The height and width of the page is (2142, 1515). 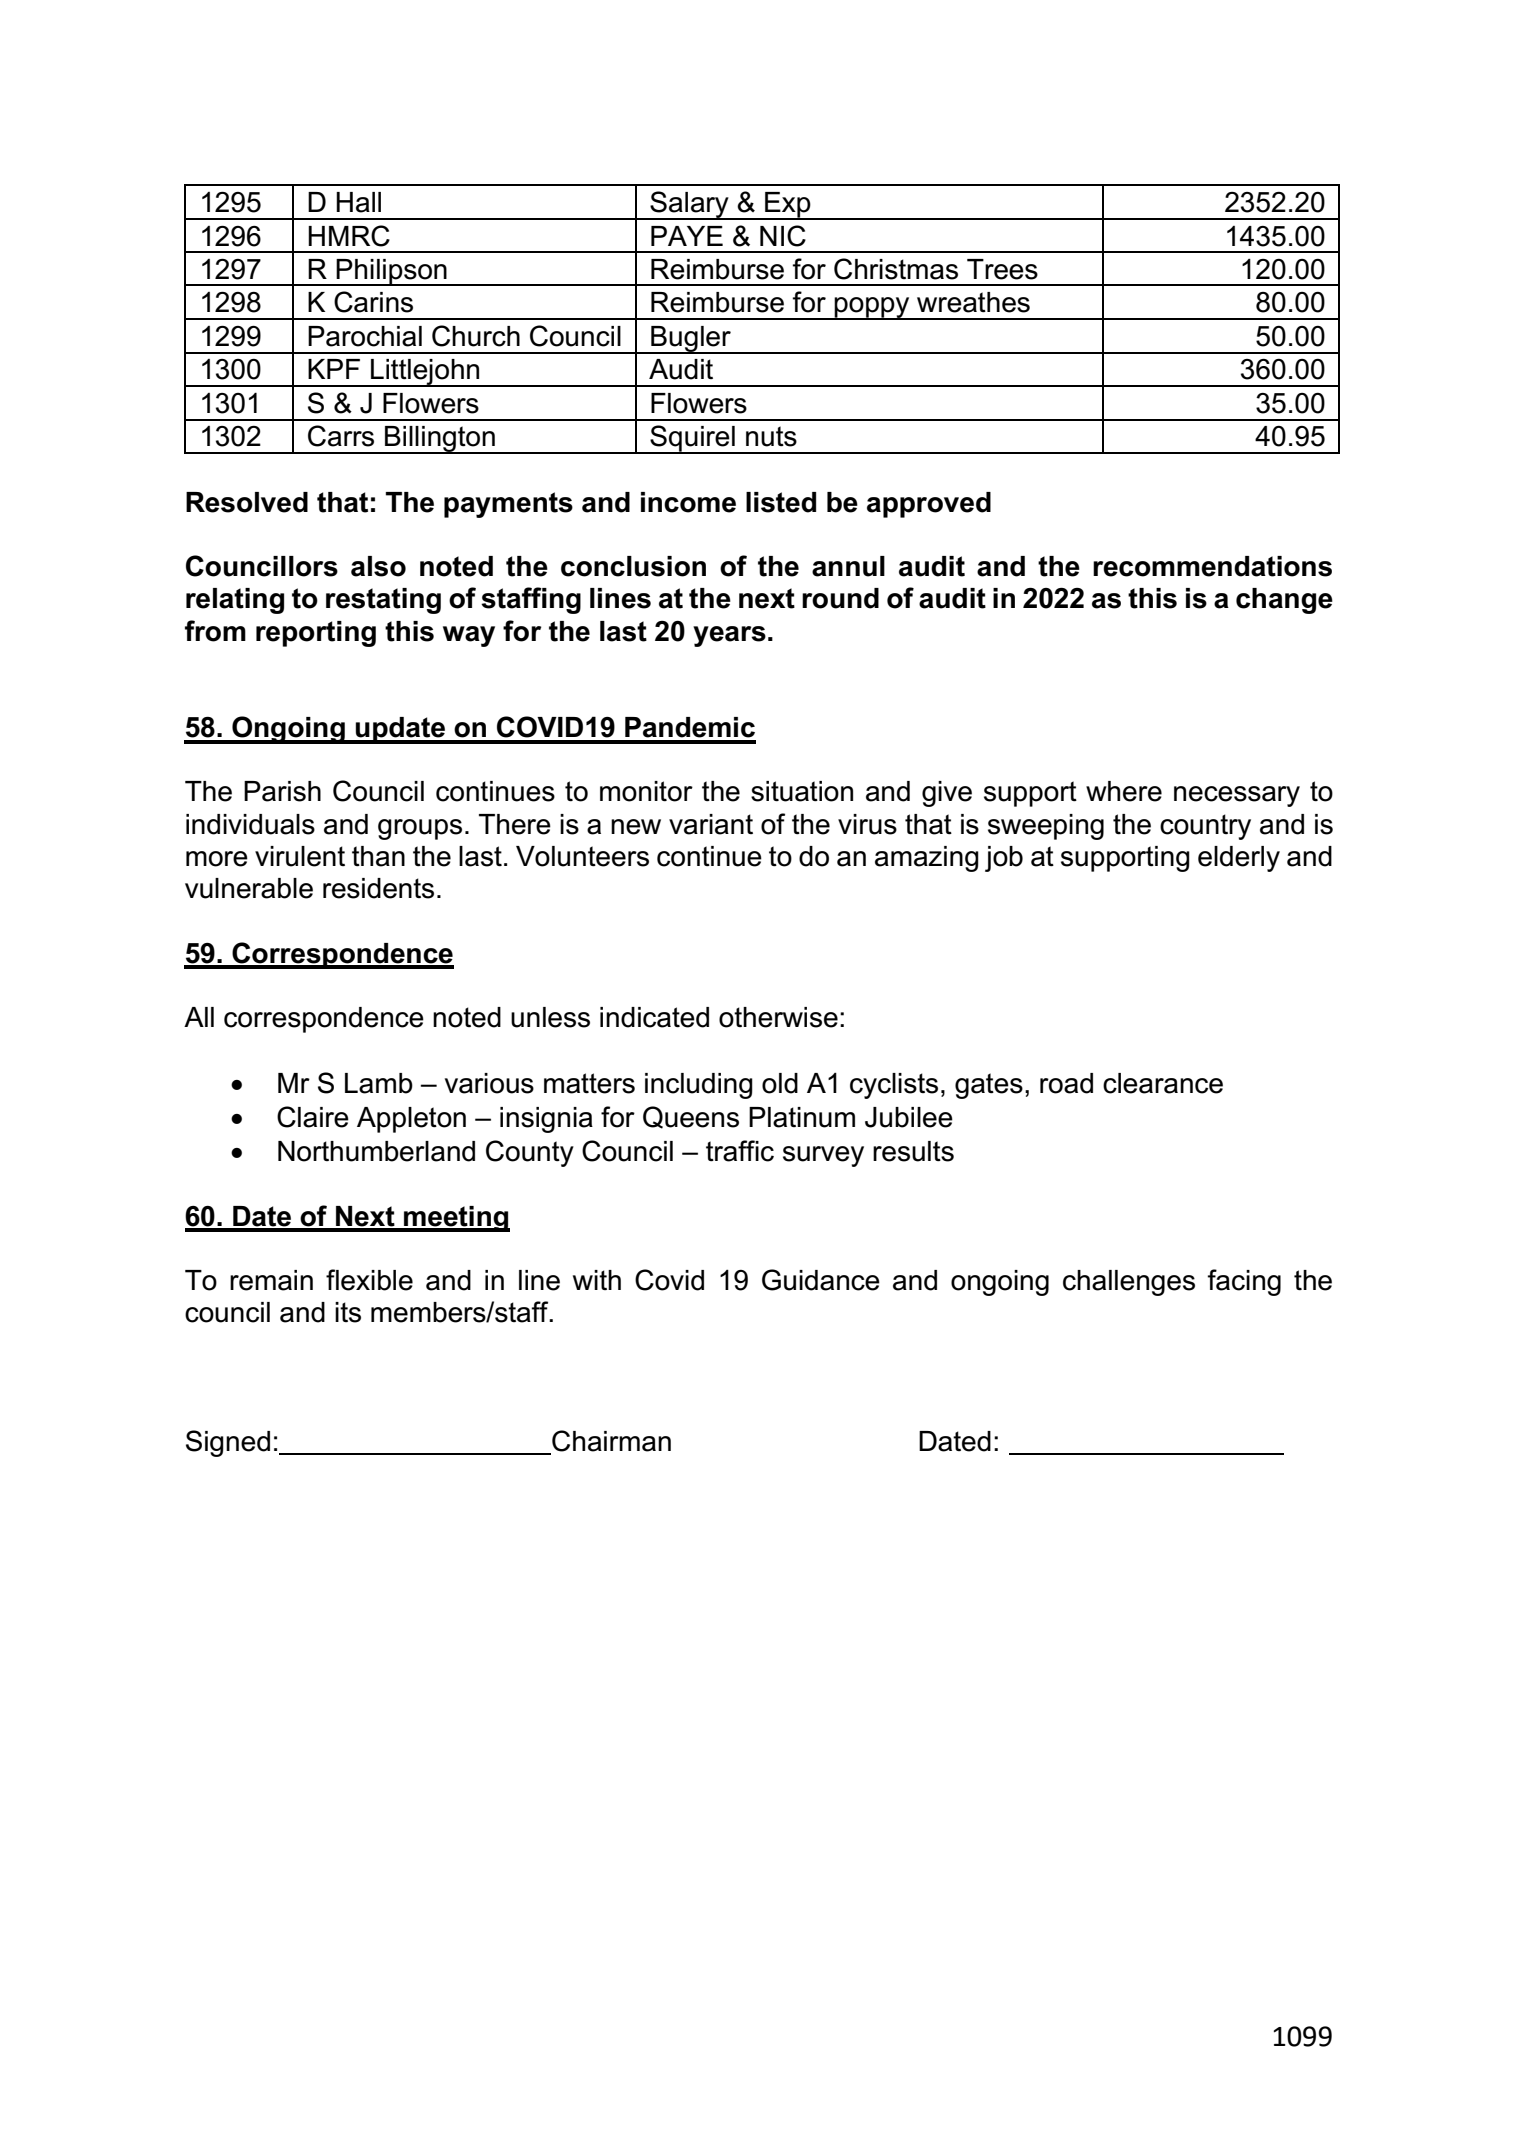 I want to click on country, so click(x=1205, y=827).
